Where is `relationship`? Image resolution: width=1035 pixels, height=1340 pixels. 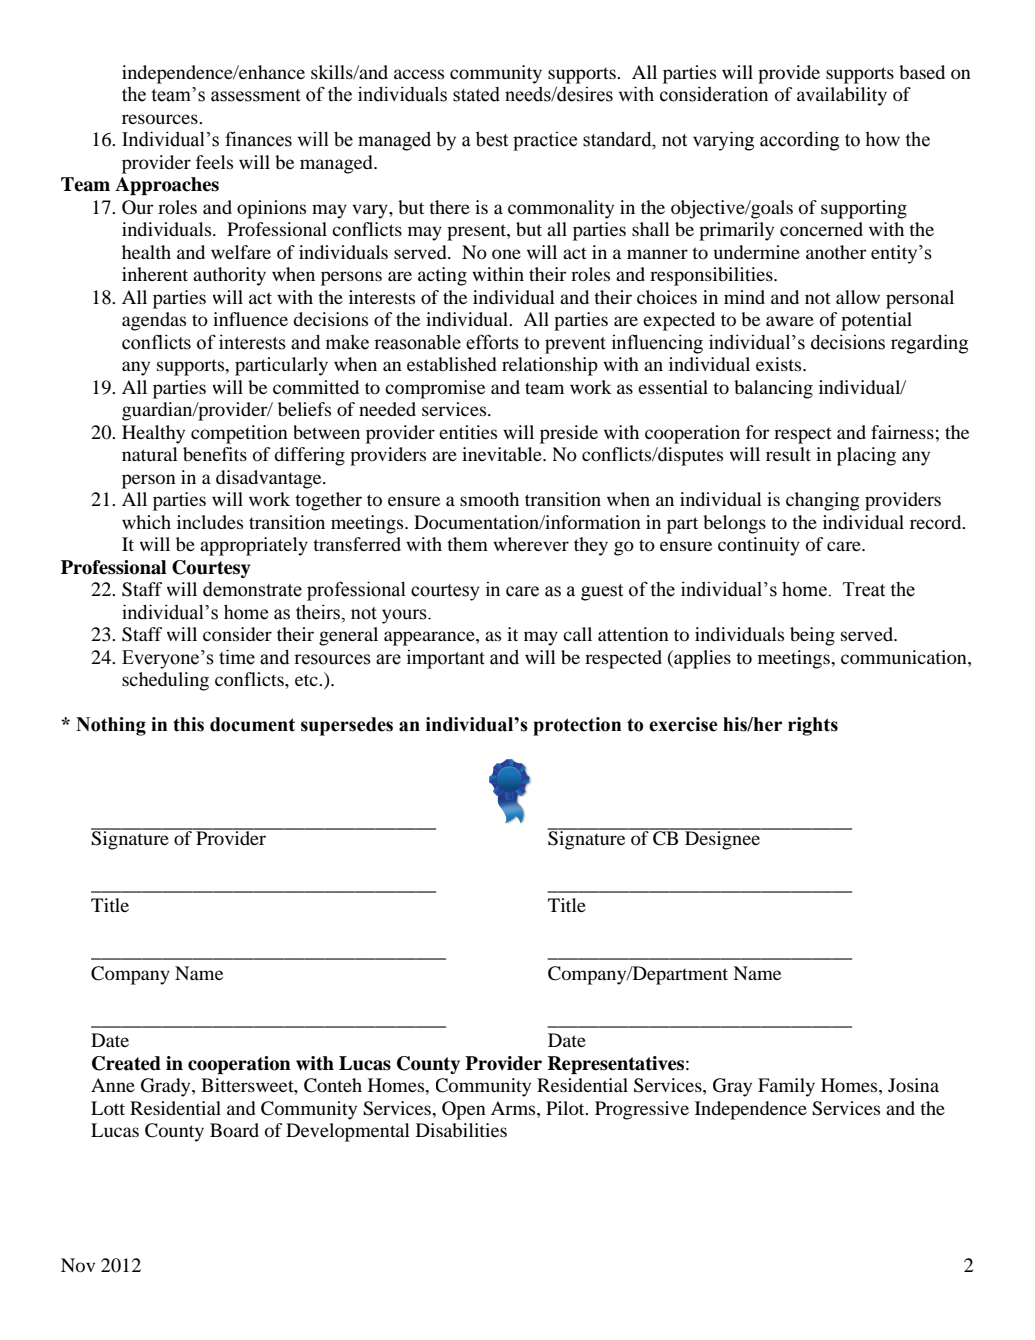
relationship is located at coordinates (550, 366).
